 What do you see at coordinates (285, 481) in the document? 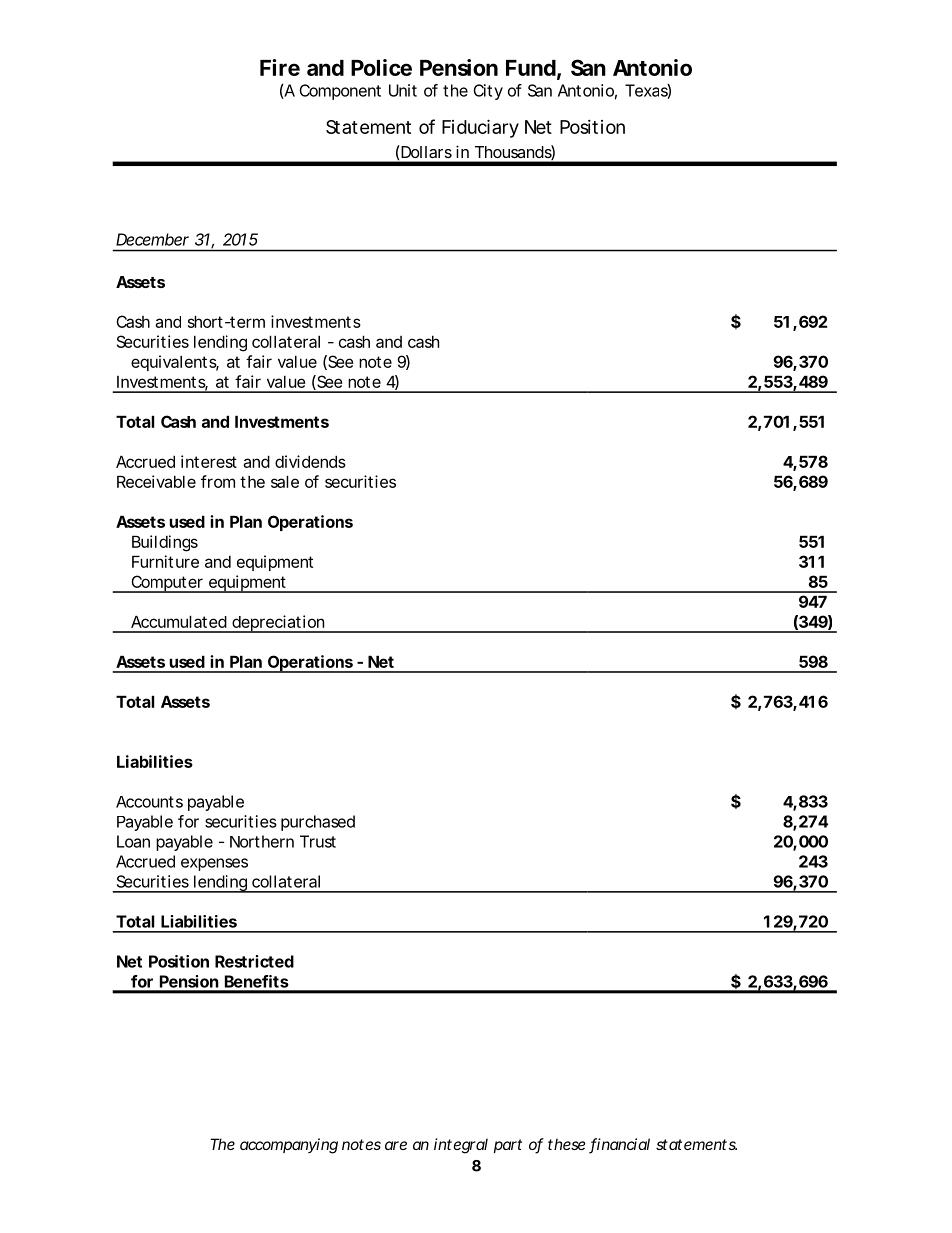
I see `sale` at bounding box center [285, 481].
